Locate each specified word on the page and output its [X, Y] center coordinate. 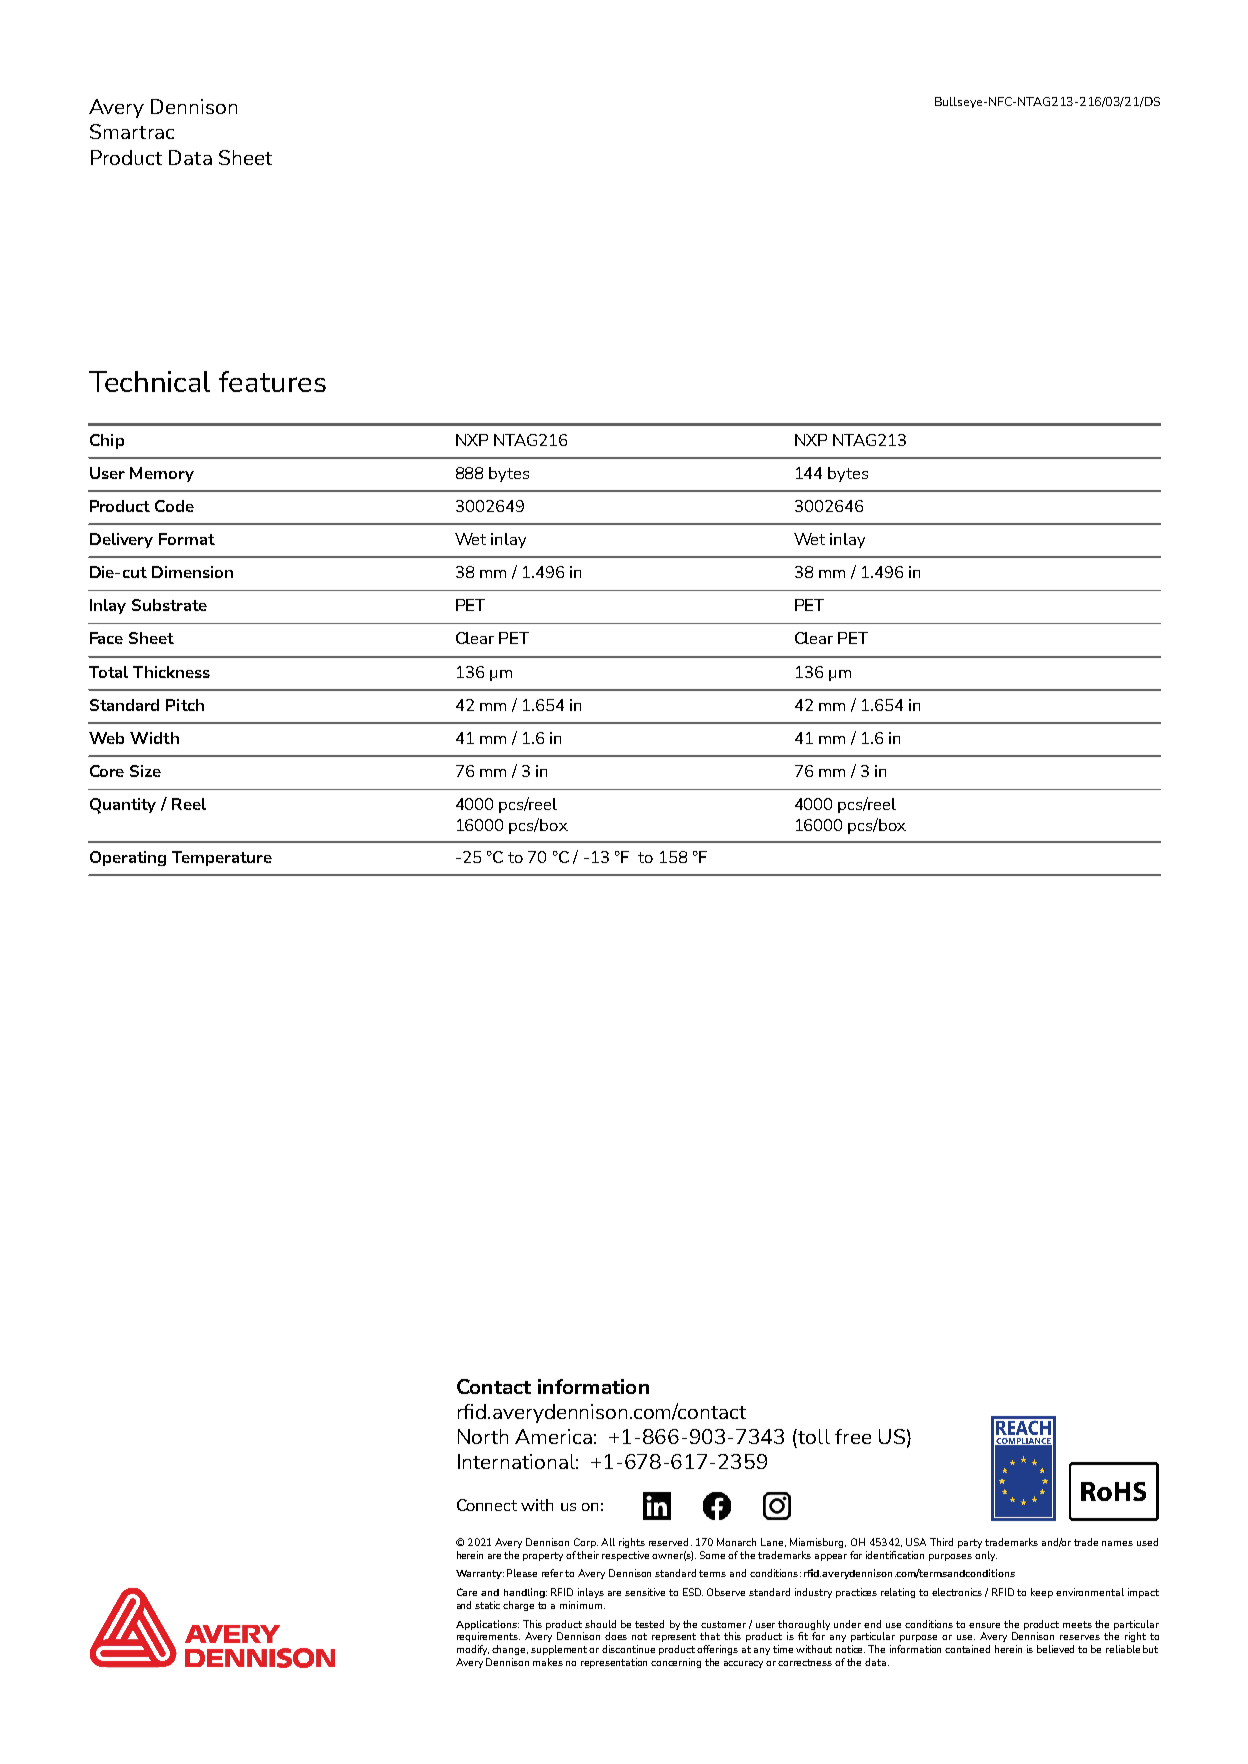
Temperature [222, 858]
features [272, 381]
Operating [128, 858]
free [853, 1436]
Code [174, 506]
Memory [162, 474]
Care [467, 1592]
